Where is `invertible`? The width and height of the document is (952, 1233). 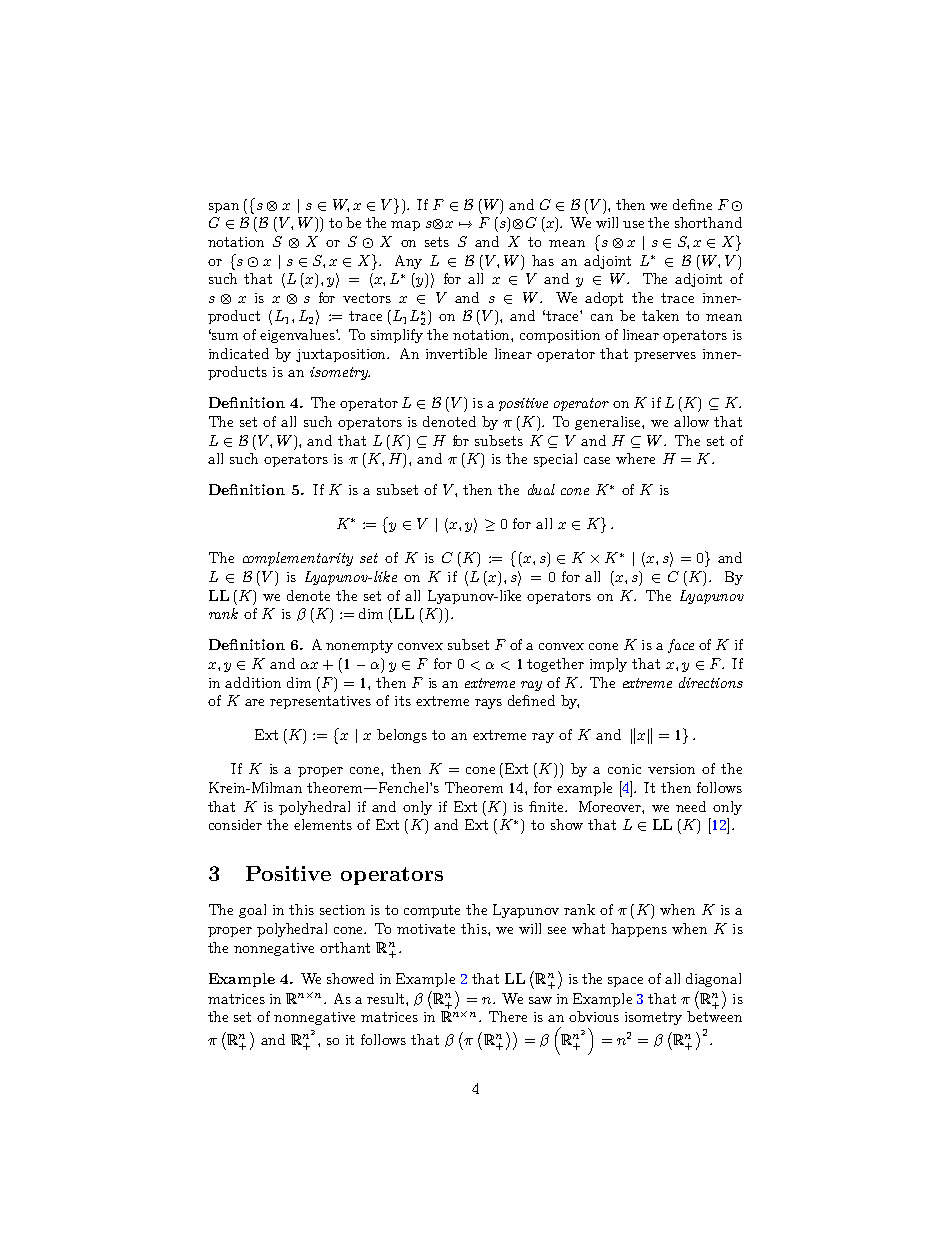 invertible is located at coordinates (456, 353).
